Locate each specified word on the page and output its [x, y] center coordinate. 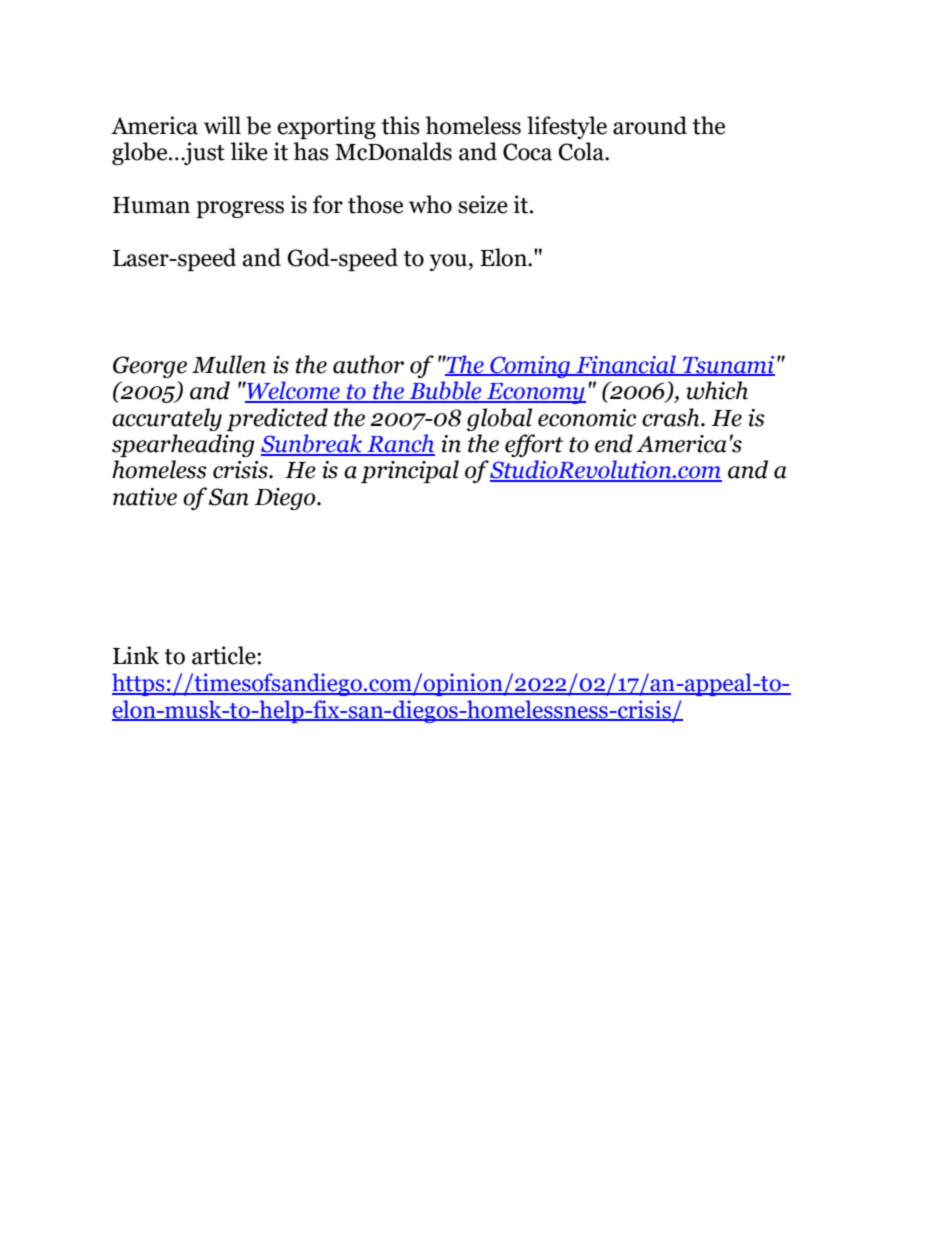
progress [240, 209]
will [222, 125]
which [717, 390]
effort [534, 445]
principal [410, 471]
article [225, 655]
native [145, 497]
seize [483, 204]
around [650, 125]
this [400, 125]
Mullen [229, 364]
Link [136, 655]
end [614, 443]
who [430, 204]
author [368, 364]
